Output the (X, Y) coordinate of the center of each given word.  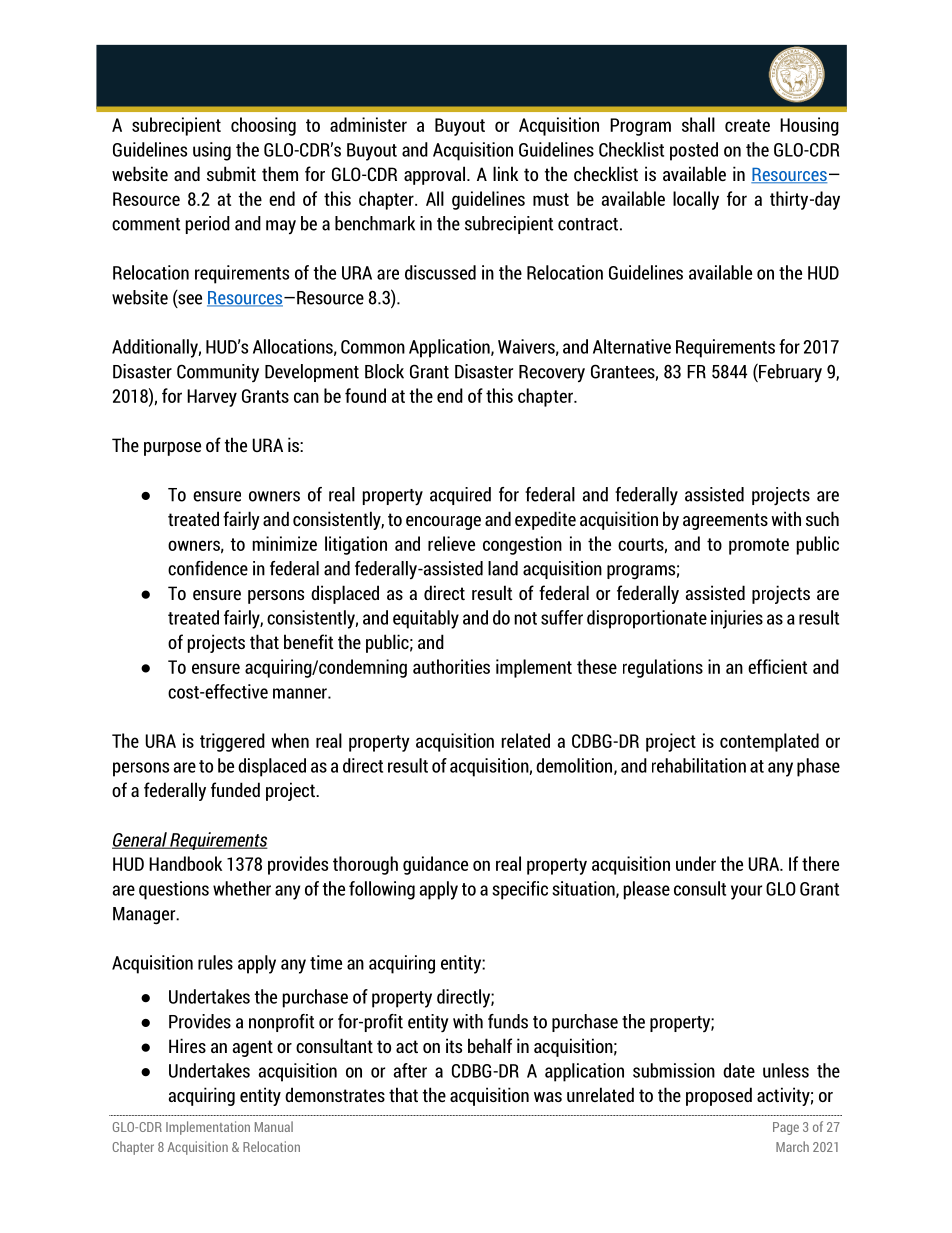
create (747, 125)
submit (231, 173)
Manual (274, 1126)
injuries (737, 619)
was (548, 1097)
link (505, 173)
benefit (309, 641)
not (525, 618)
